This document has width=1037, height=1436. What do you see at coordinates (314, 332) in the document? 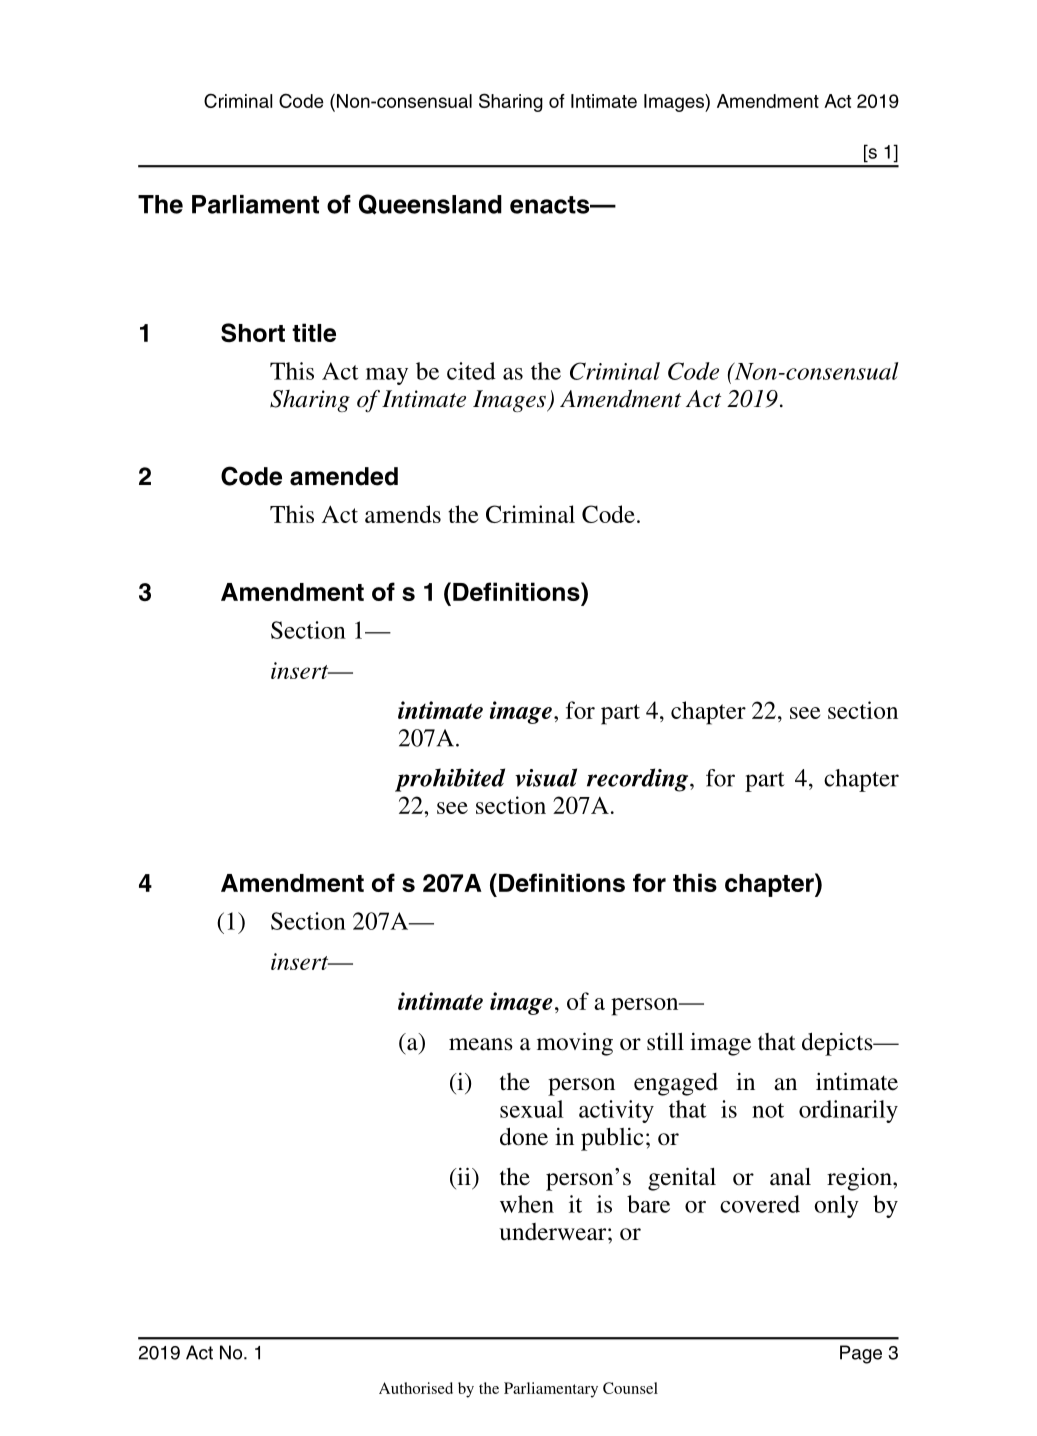
I see `title` at bounding box center [314, 332].
